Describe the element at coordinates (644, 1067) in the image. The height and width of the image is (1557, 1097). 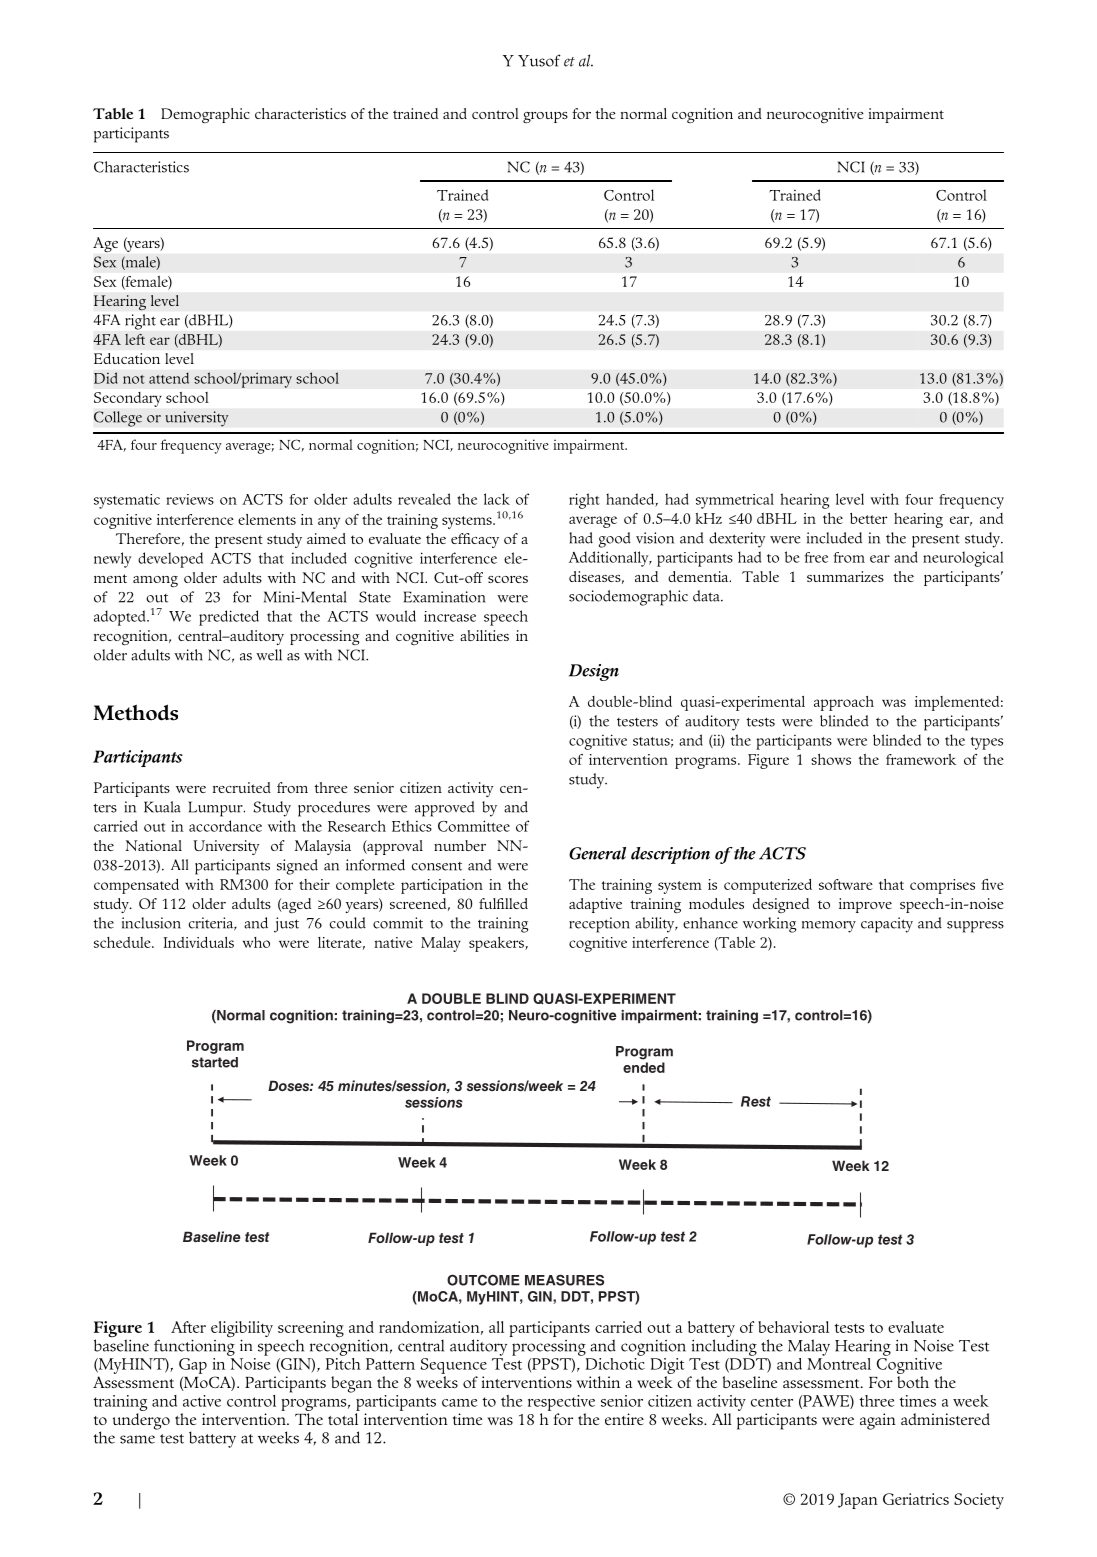
I see `ended` at that location.
